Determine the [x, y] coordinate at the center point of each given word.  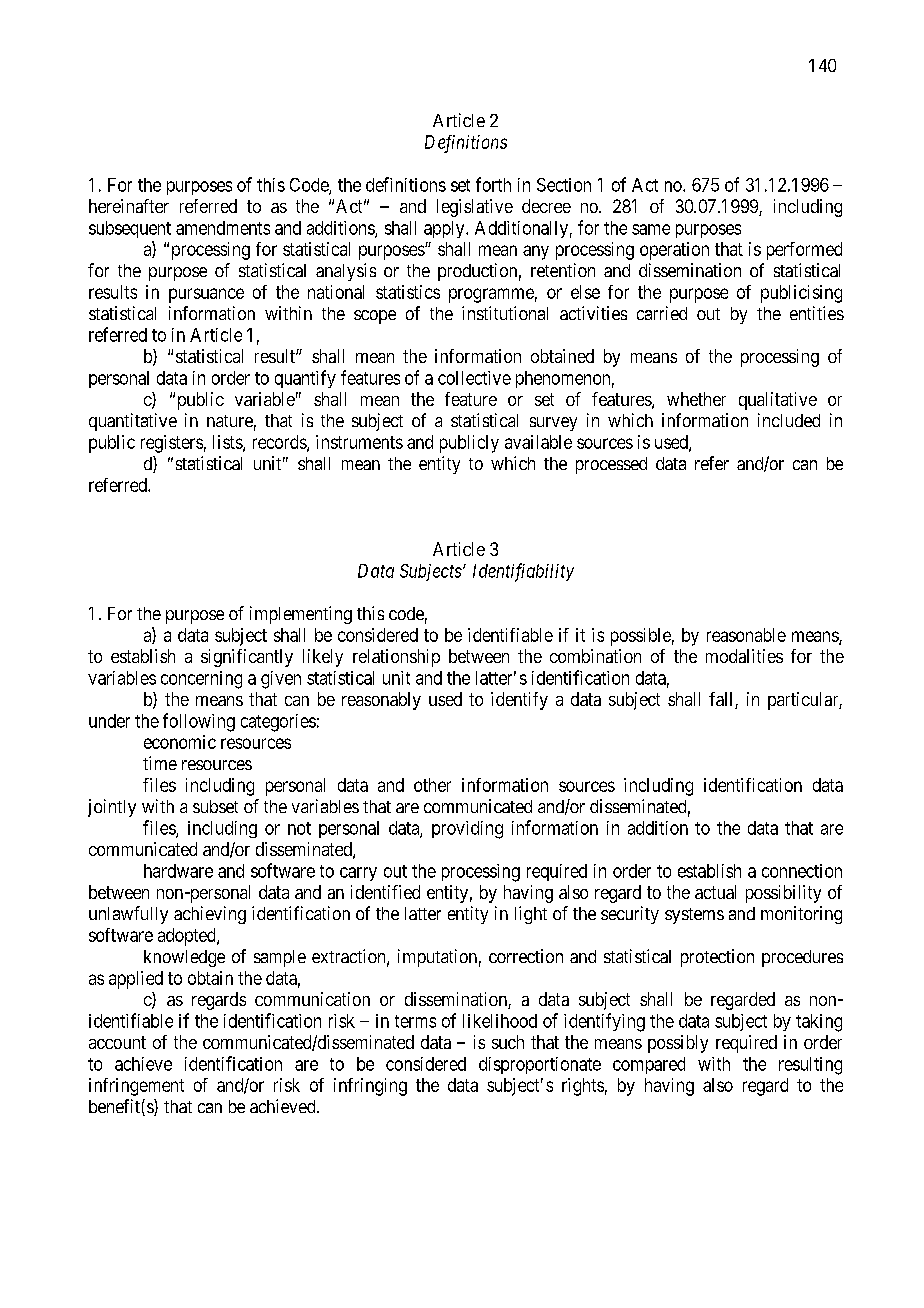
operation [674, 251]
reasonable [746, 635]
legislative [475, 208]
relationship [396, 658]
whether [696, 399]
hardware [178, 871]
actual [715, 892]
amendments [223, 228]
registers [172, 444]
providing [467, 830]
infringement [136, 1087]
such [508, 1042]
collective [474, 378]
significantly [247, 658]
